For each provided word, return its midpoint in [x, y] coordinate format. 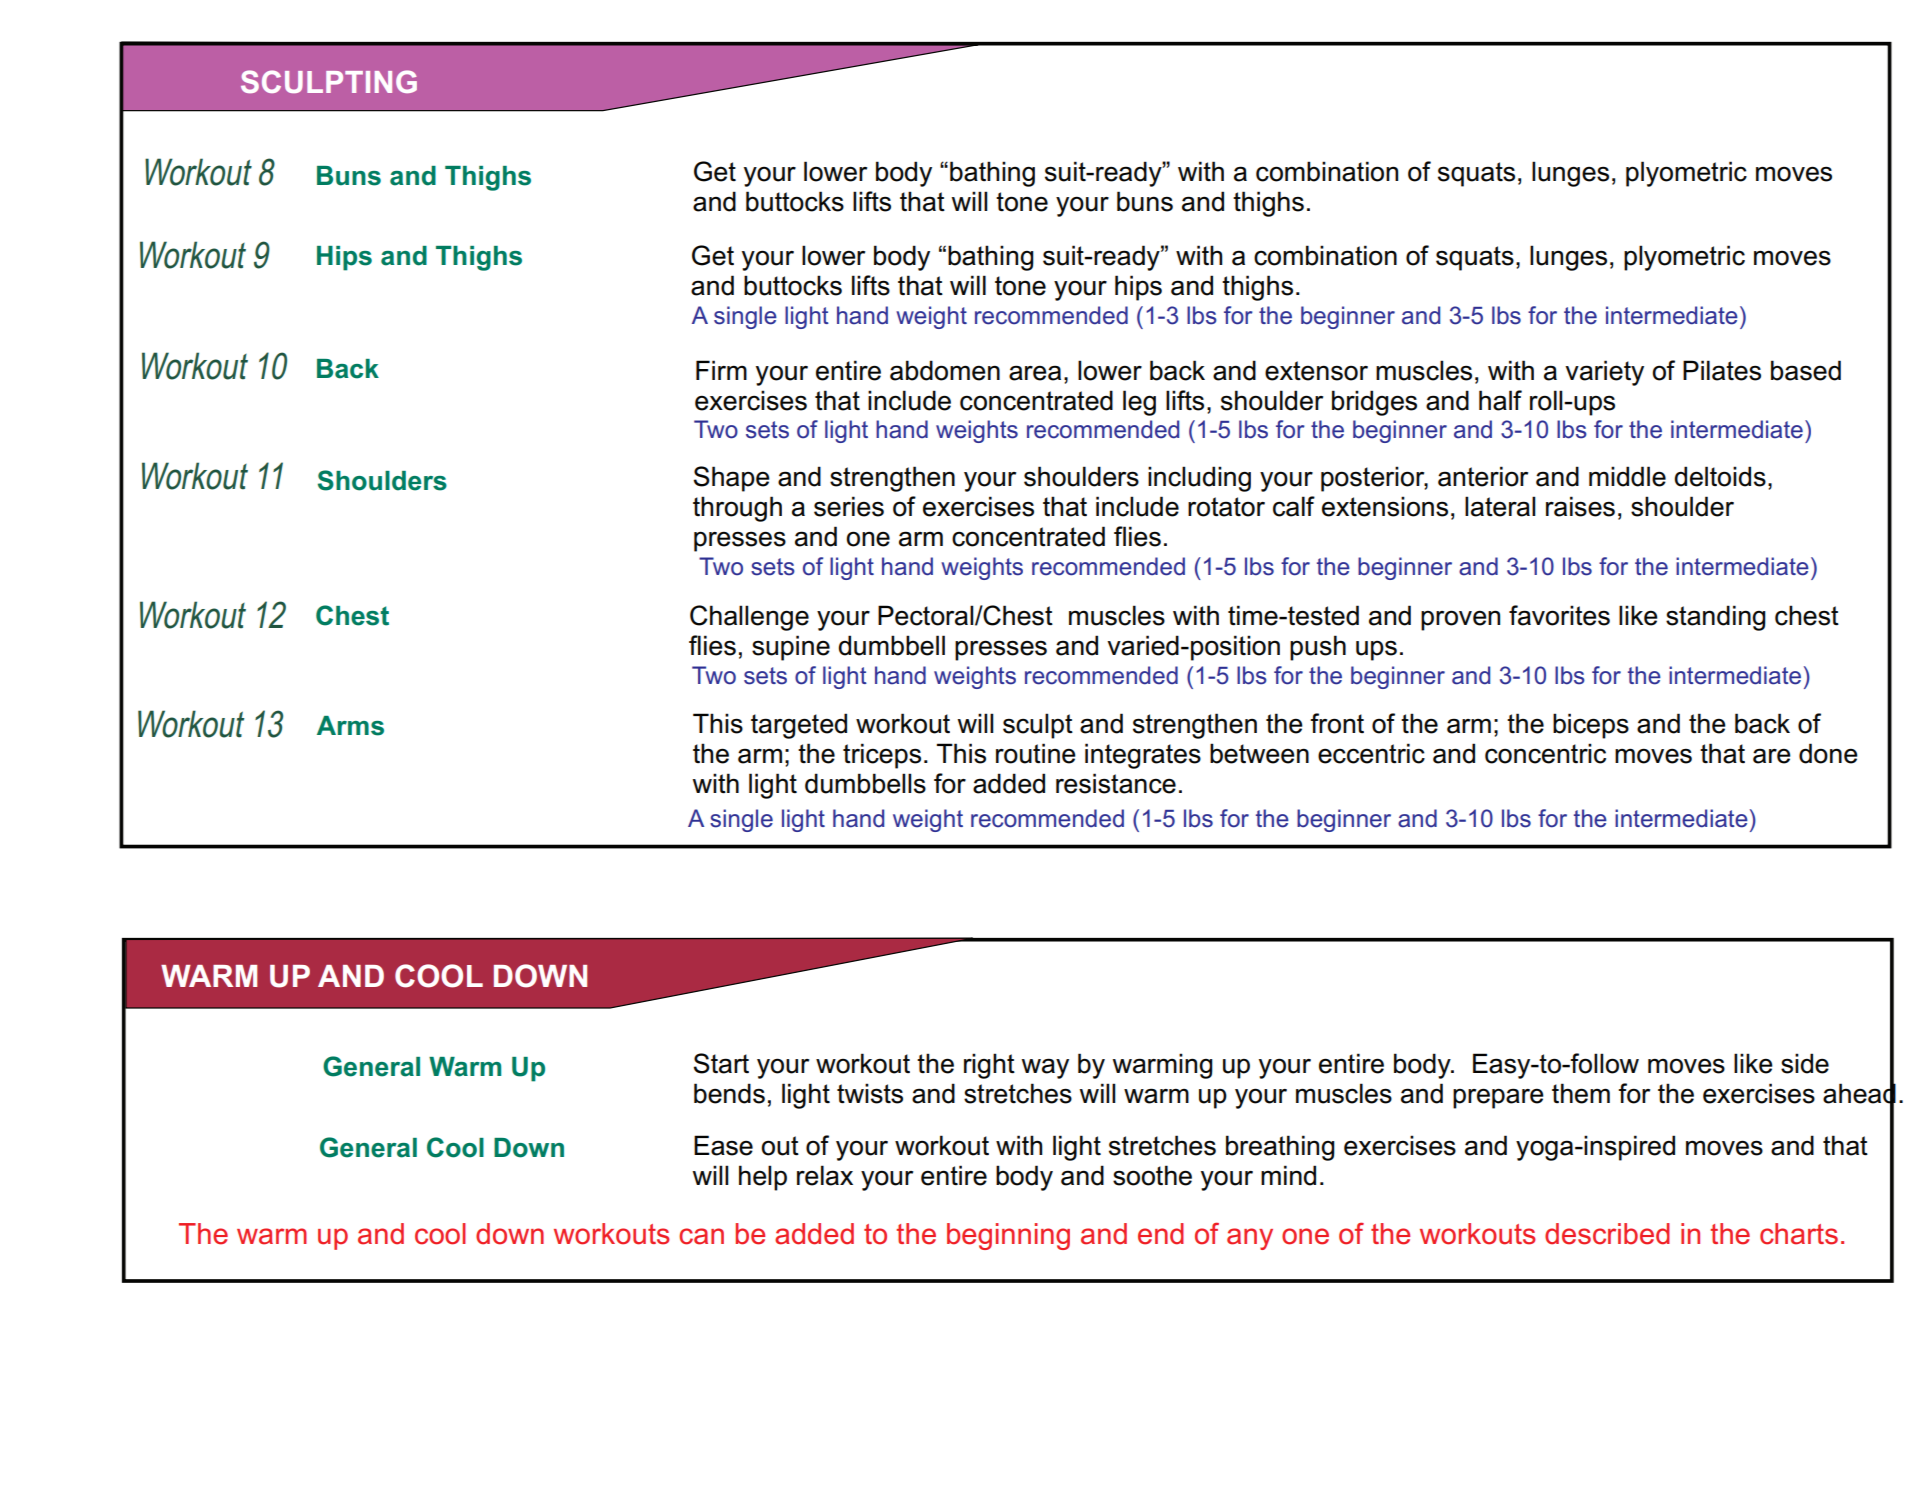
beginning [1008, 1236]
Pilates [1722, 370]
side [1805, 1063]
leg [1139, 403]
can [701, 1236]
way [1045, 1068]
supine [791, 648]
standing [1716, 618]
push [1318, 648]
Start [721, 1063]
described [1607, 1234]
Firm [721, 370]
